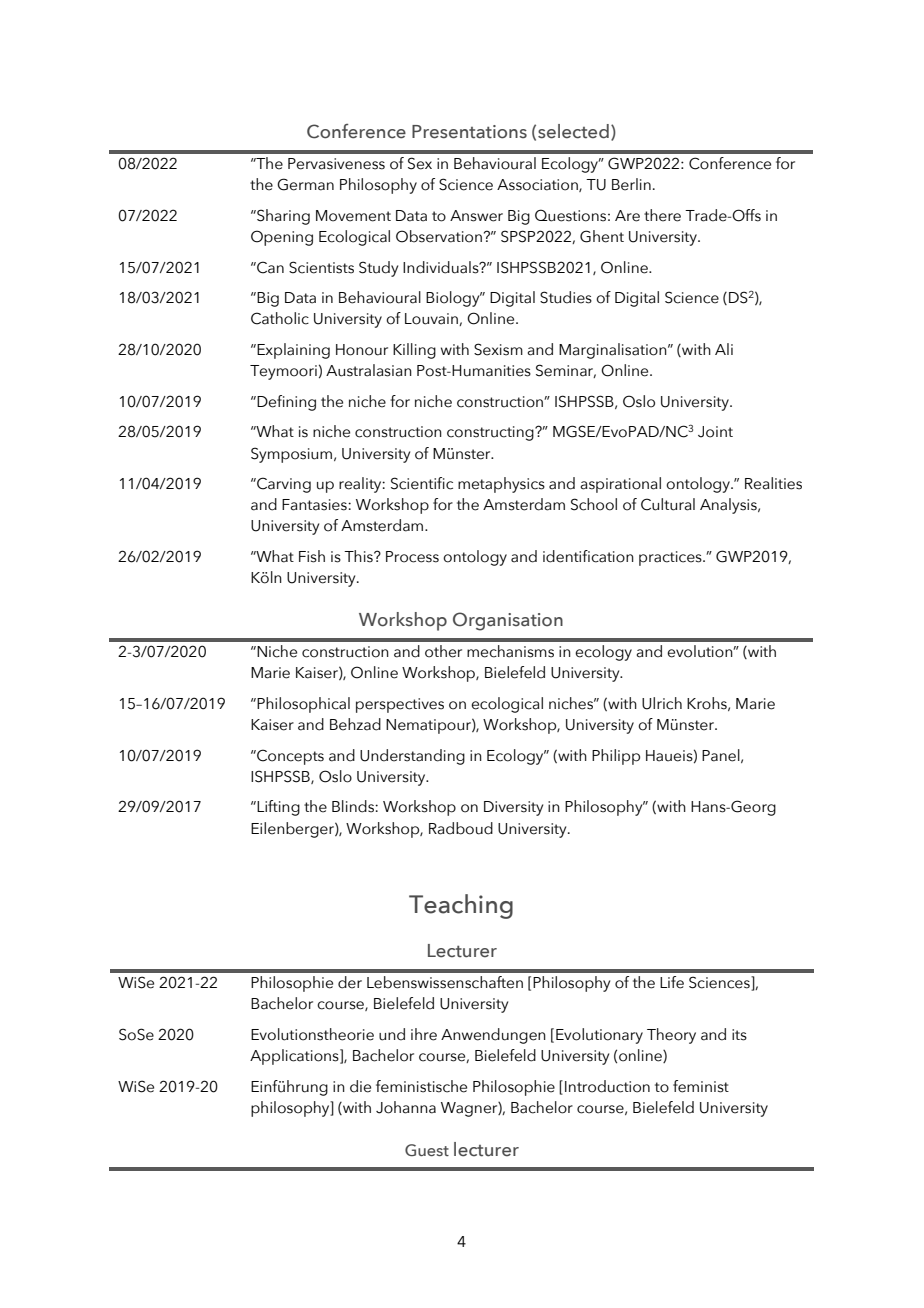 Image resolution: width=924 pixels, height=1308 pixels. What do you see at coordinates (406, 1107) in the page?
I see `Johanna` at bounding box center [406, 1107].
